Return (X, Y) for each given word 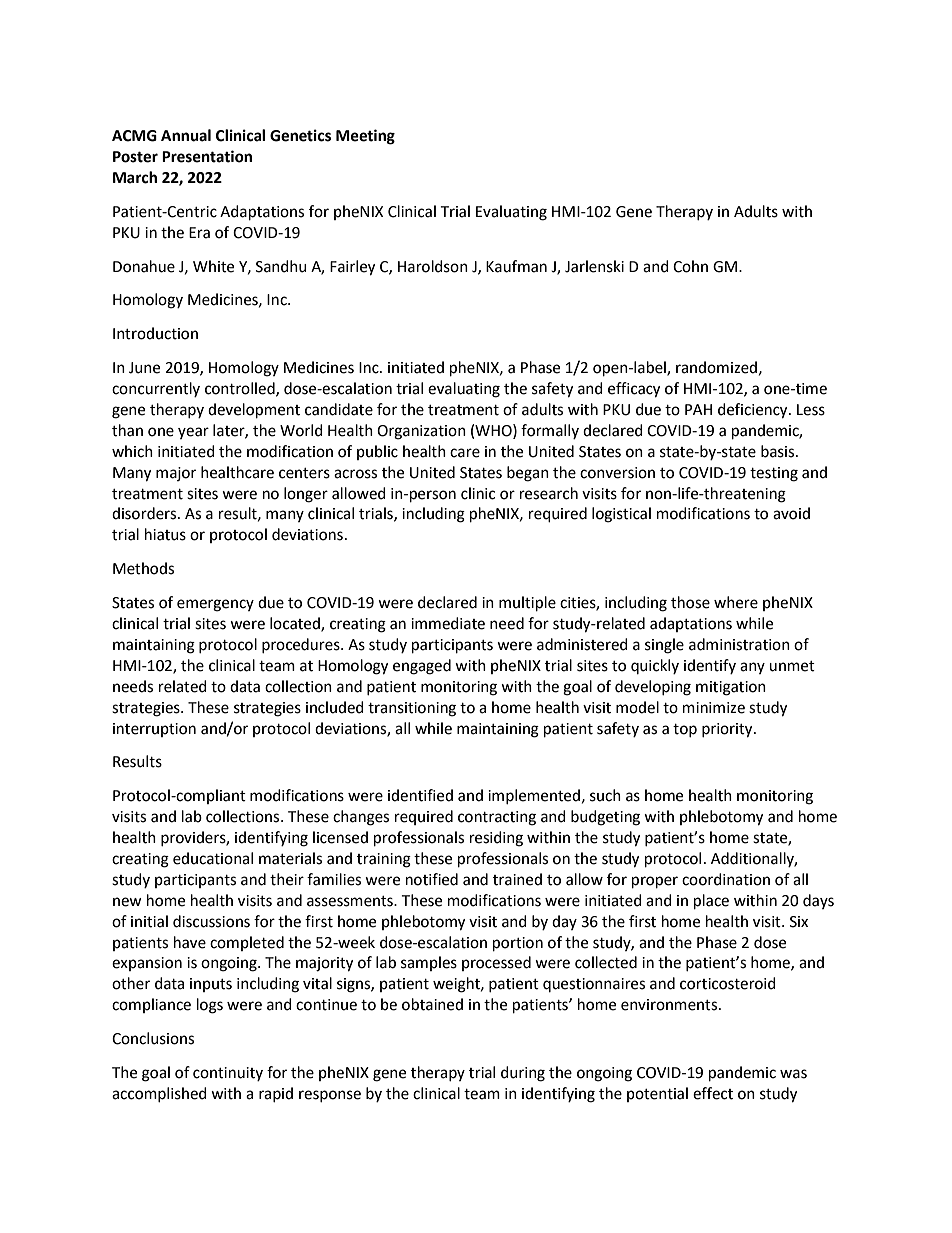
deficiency (754, 411)
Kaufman (516, 266)
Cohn (690, 266)
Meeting (365, 137)
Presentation (207, 156)
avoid (791, 513)
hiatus (165, 534)
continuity (228, 1074)
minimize (714, 708)
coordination (726, 879)
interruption (154, 730)
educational (213, 858)
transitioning (412, 709)
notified (432, 879)
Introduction (155, 333)
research (549, 493)
